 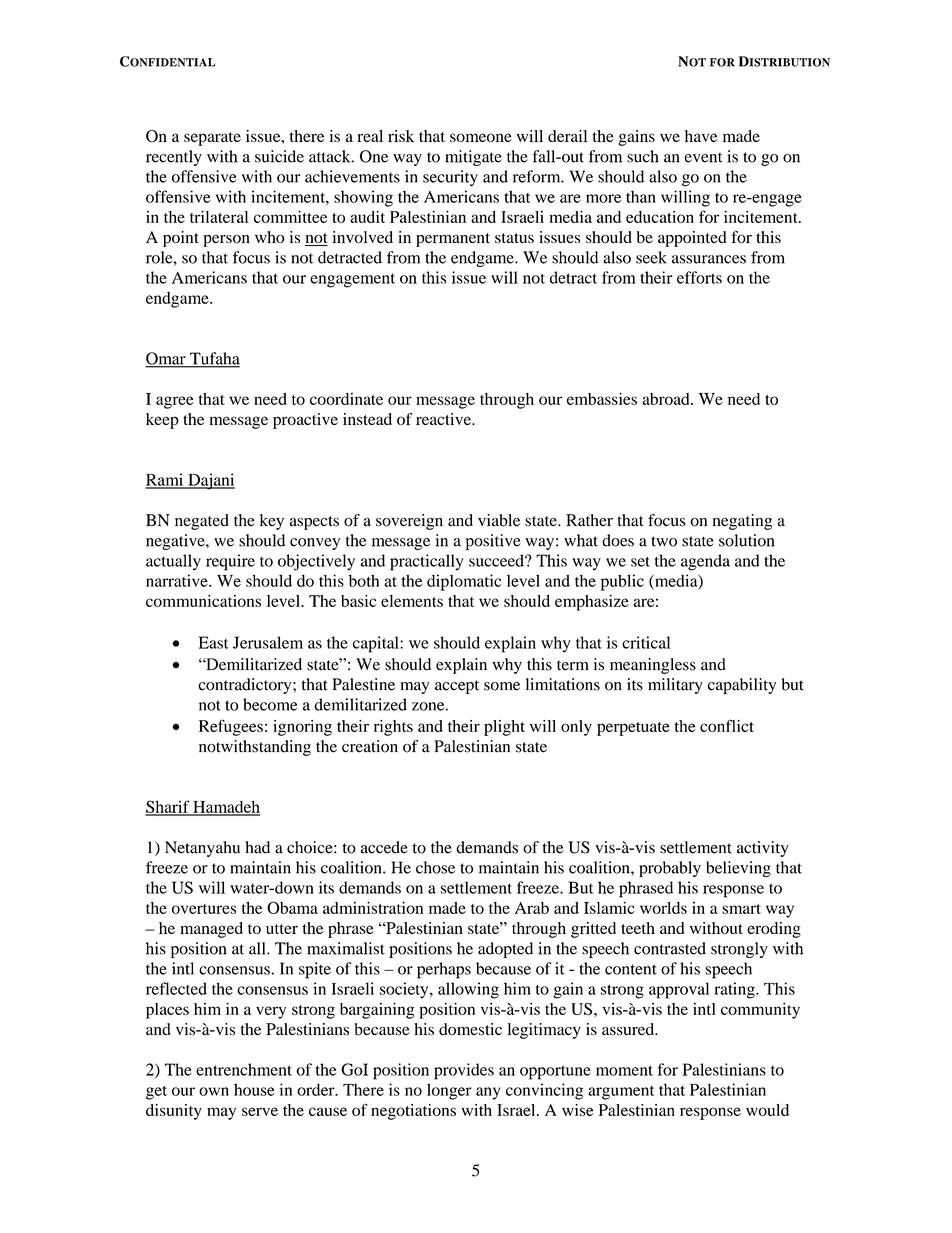 I want to click on mitigate, so click(x=473, y=158).
